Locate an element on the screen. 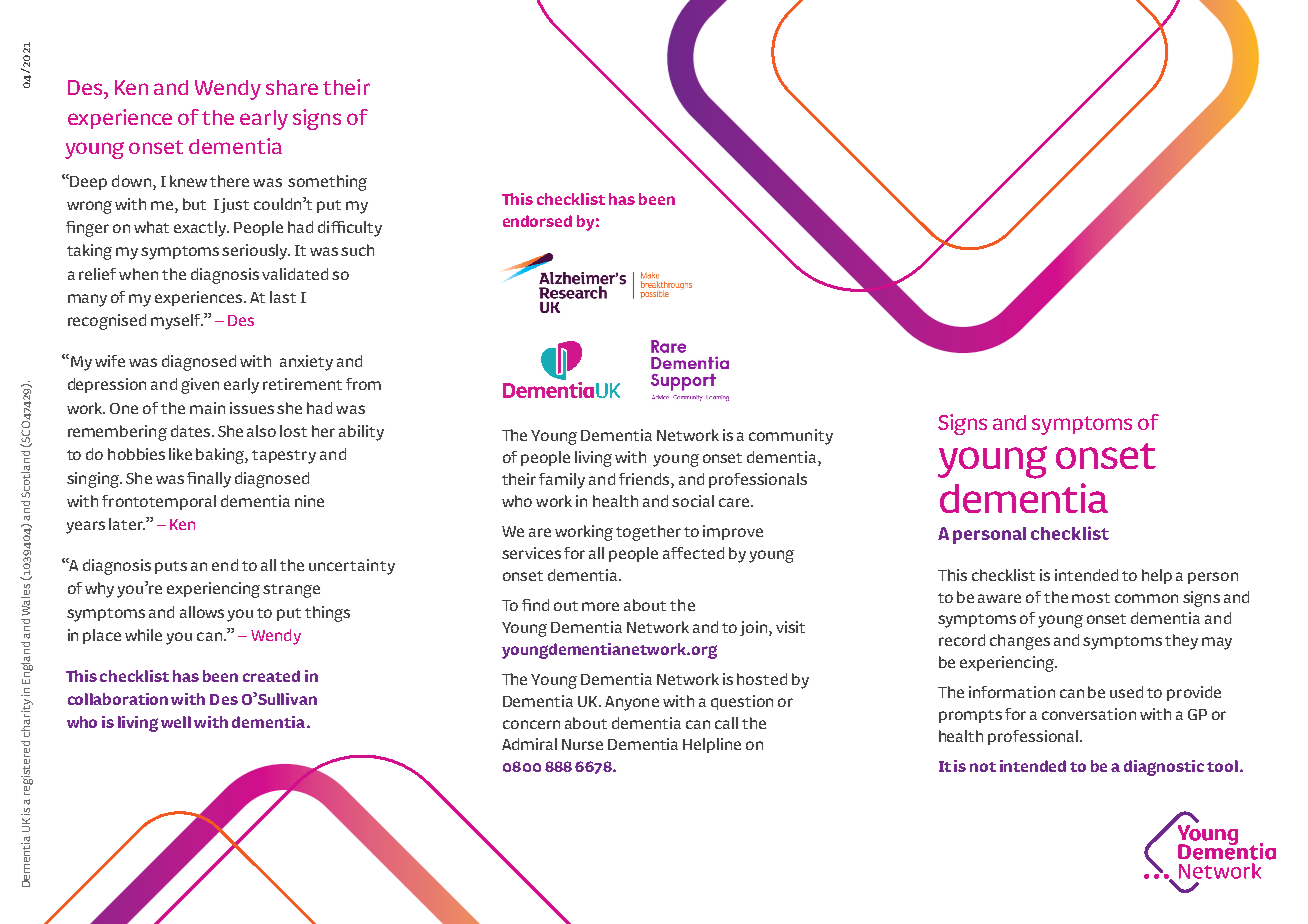 The width and height of the screenshot is (1308, 924). well is located at coordinates (176, 722).
